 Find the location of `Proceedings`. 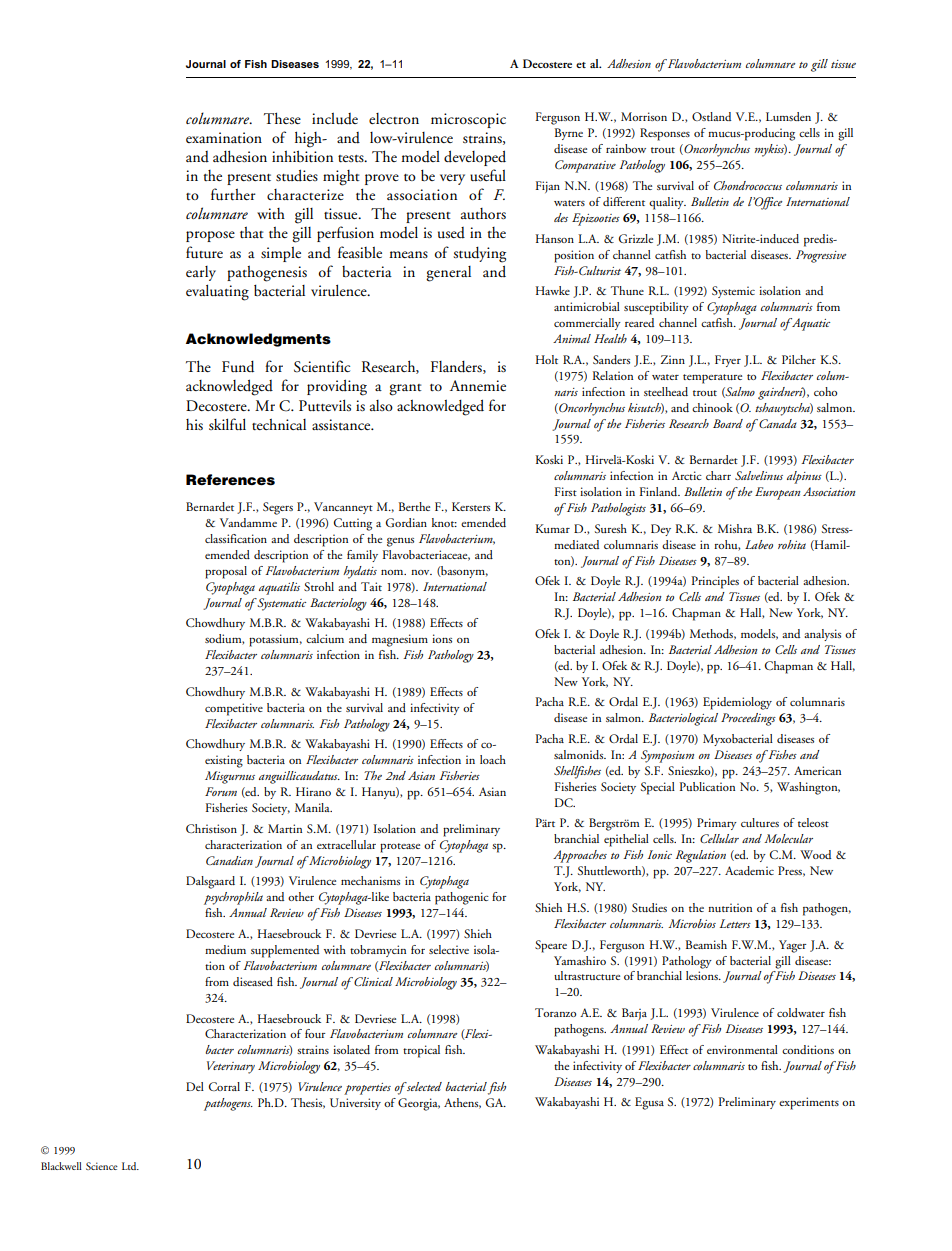

Proceedings is located at coordinates (748, 719).
